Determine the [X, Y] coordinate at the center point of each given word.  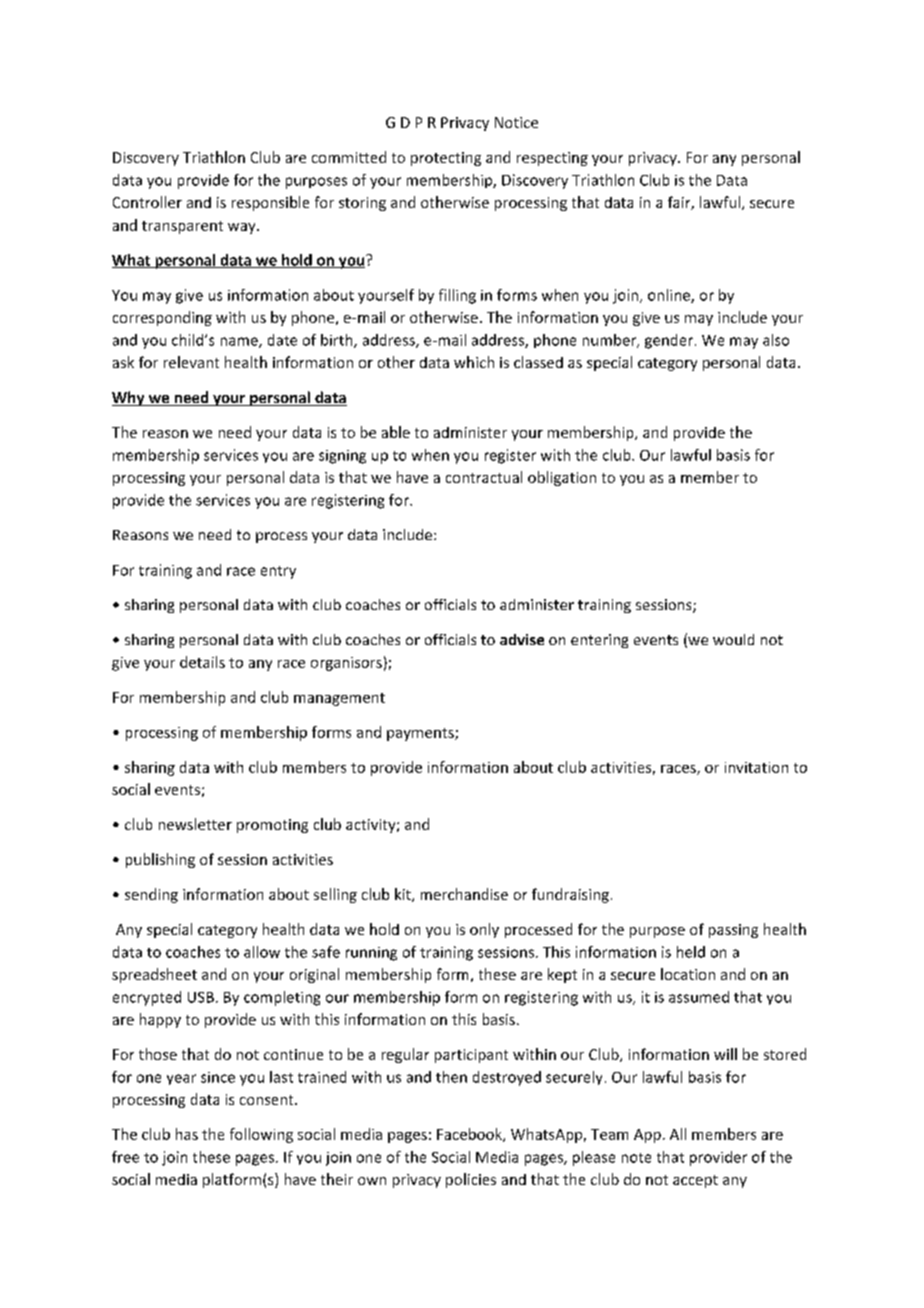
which [474, 362]
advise [522, 639]
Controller [147, 202]
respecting [552, 159]
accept [695, 1181]
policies [471, 1180]
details [202, 662]
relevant [191, 362]
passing [733, 931]
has [187, 1134]
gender [669, 341]
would [733, 639]
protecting [446, 159]
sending [151, 895]
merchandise [464, 894]
